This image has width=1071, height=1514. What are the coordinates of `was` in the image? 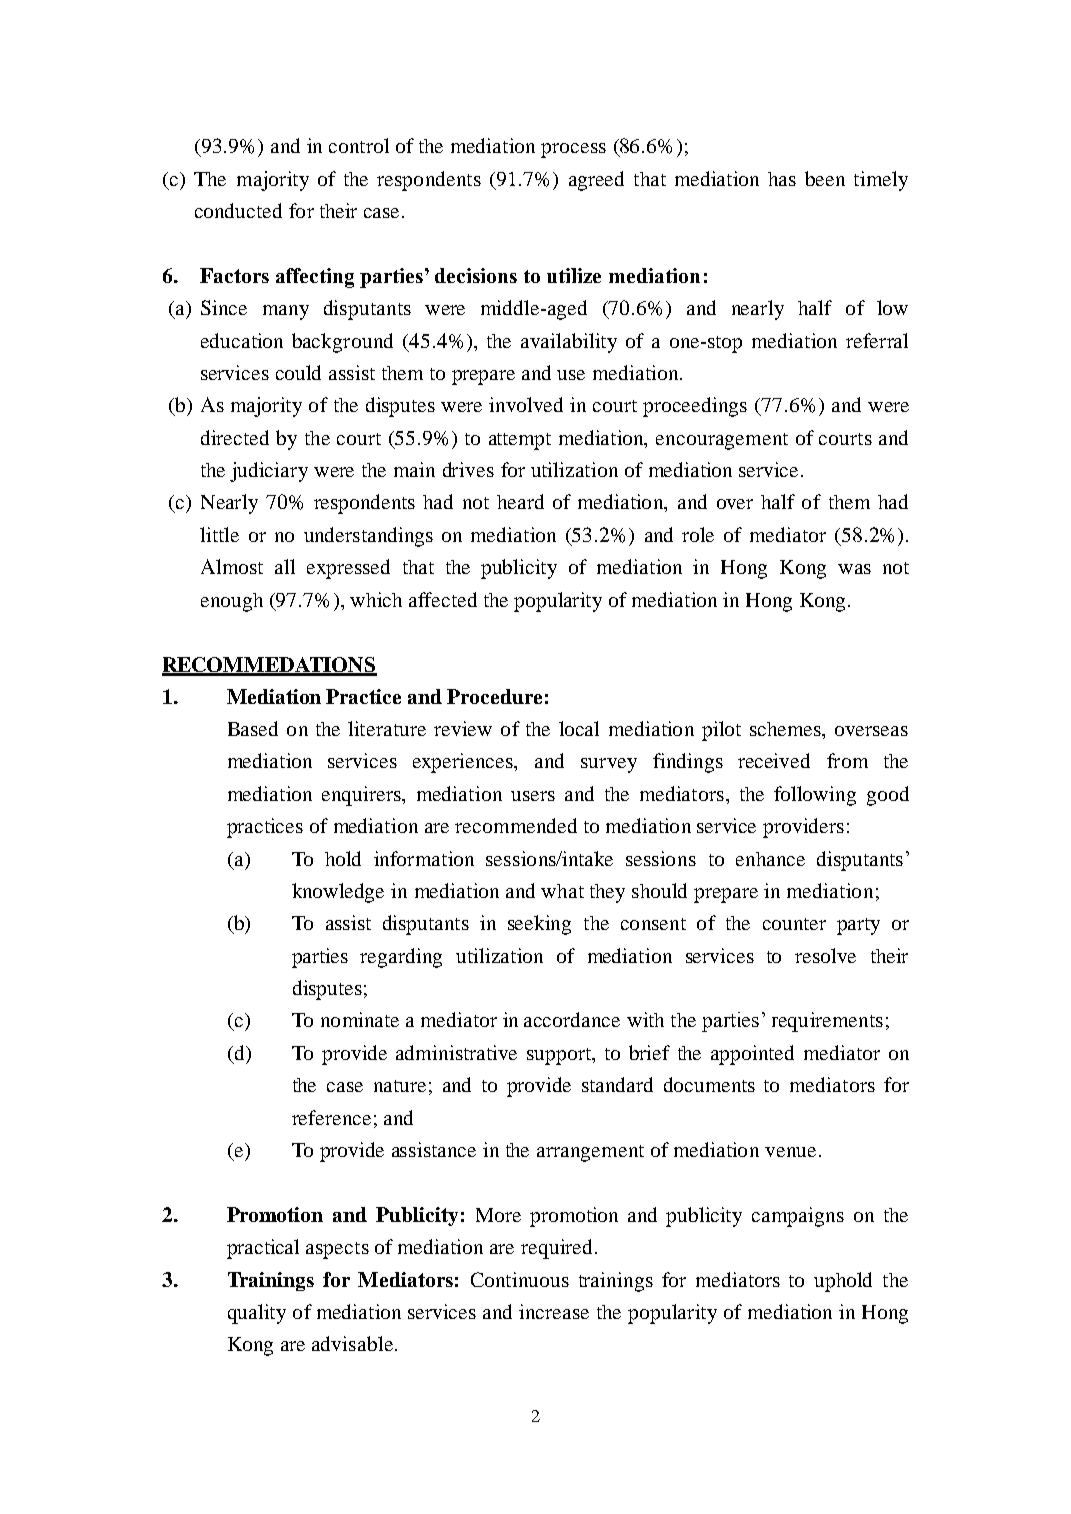 It's located at (854, 569).
